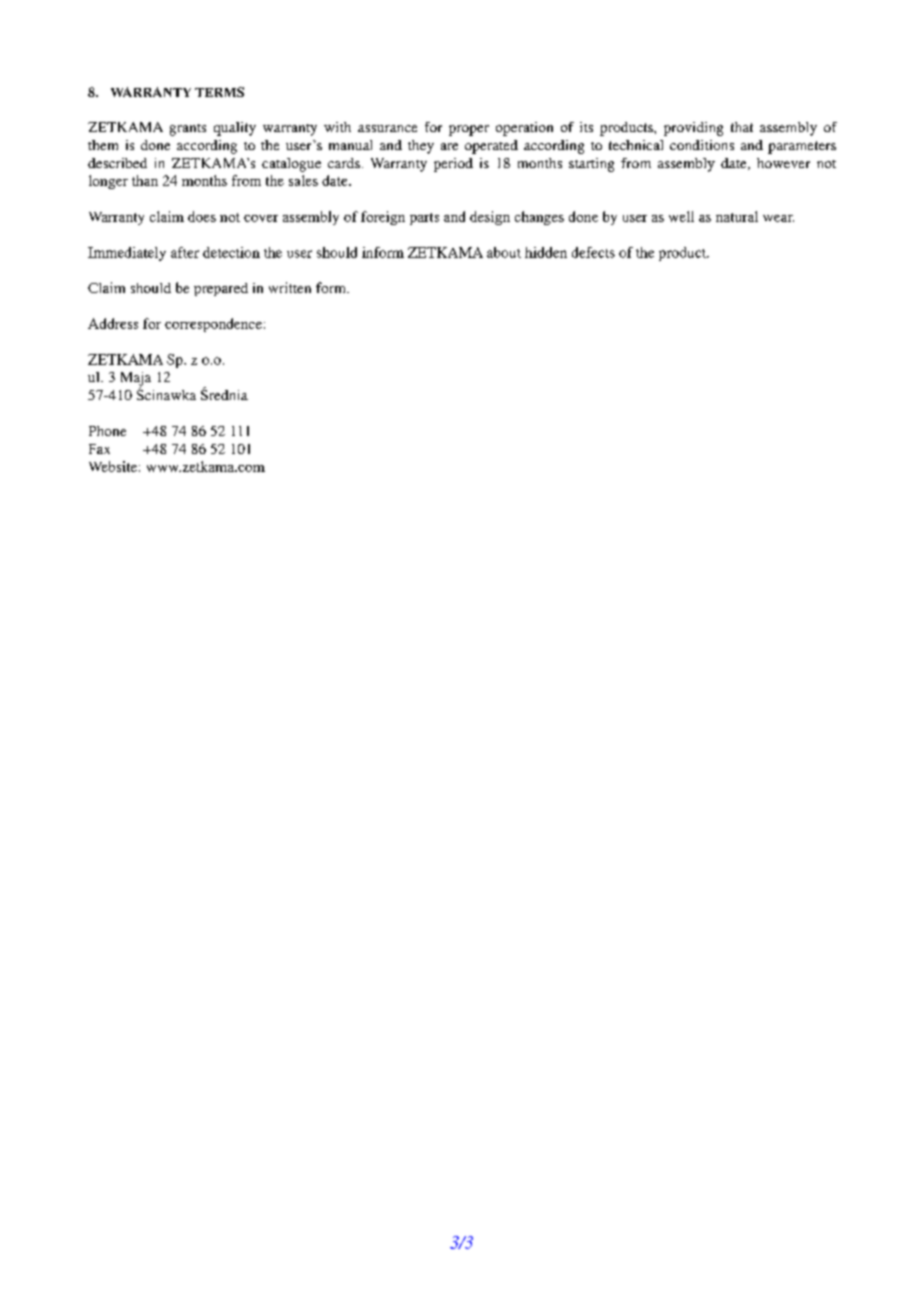  I want to click on natural, so click(737, 216).
